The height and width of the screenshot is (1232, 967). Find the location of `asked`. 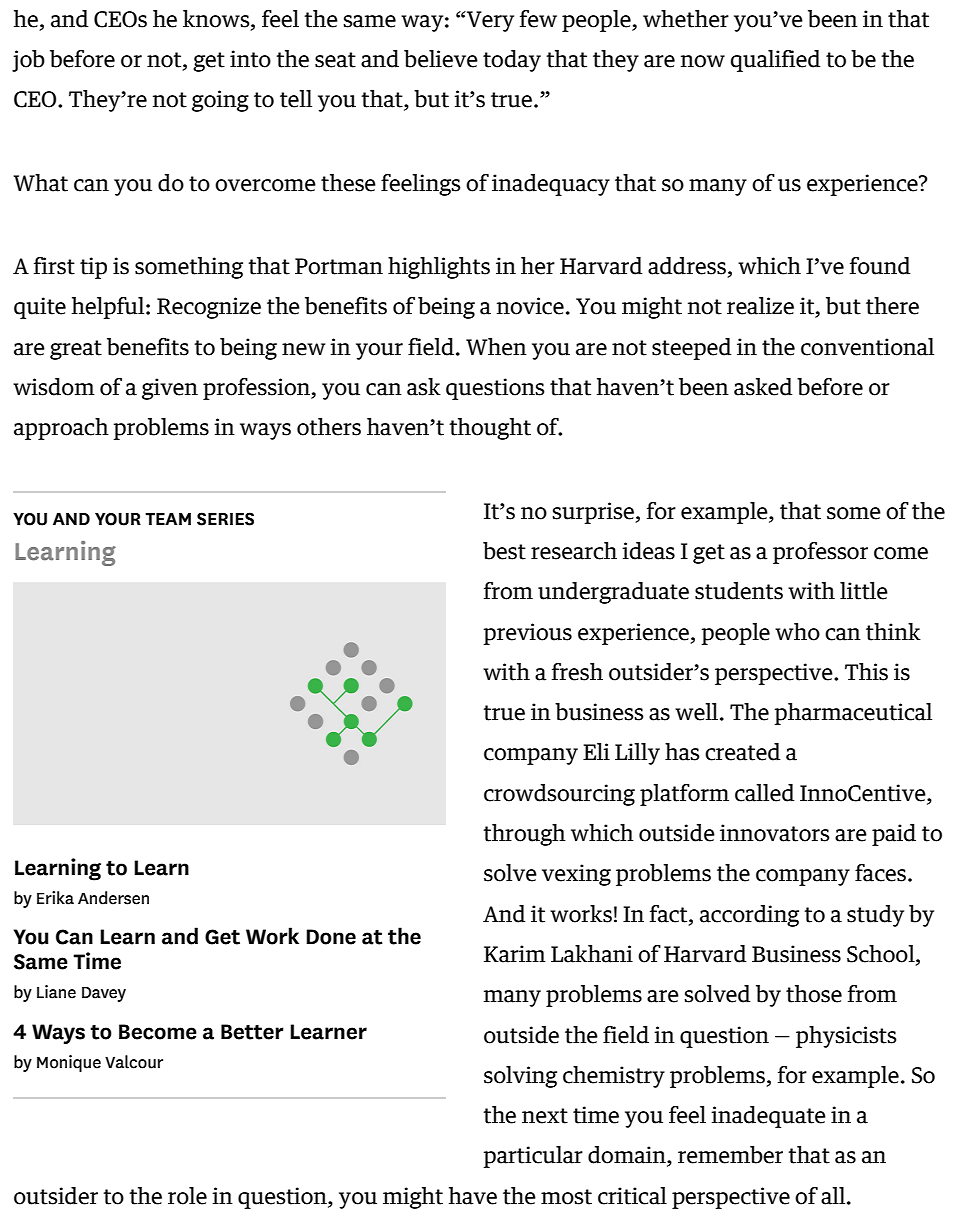

asked is located at coordinates (763, 387).
